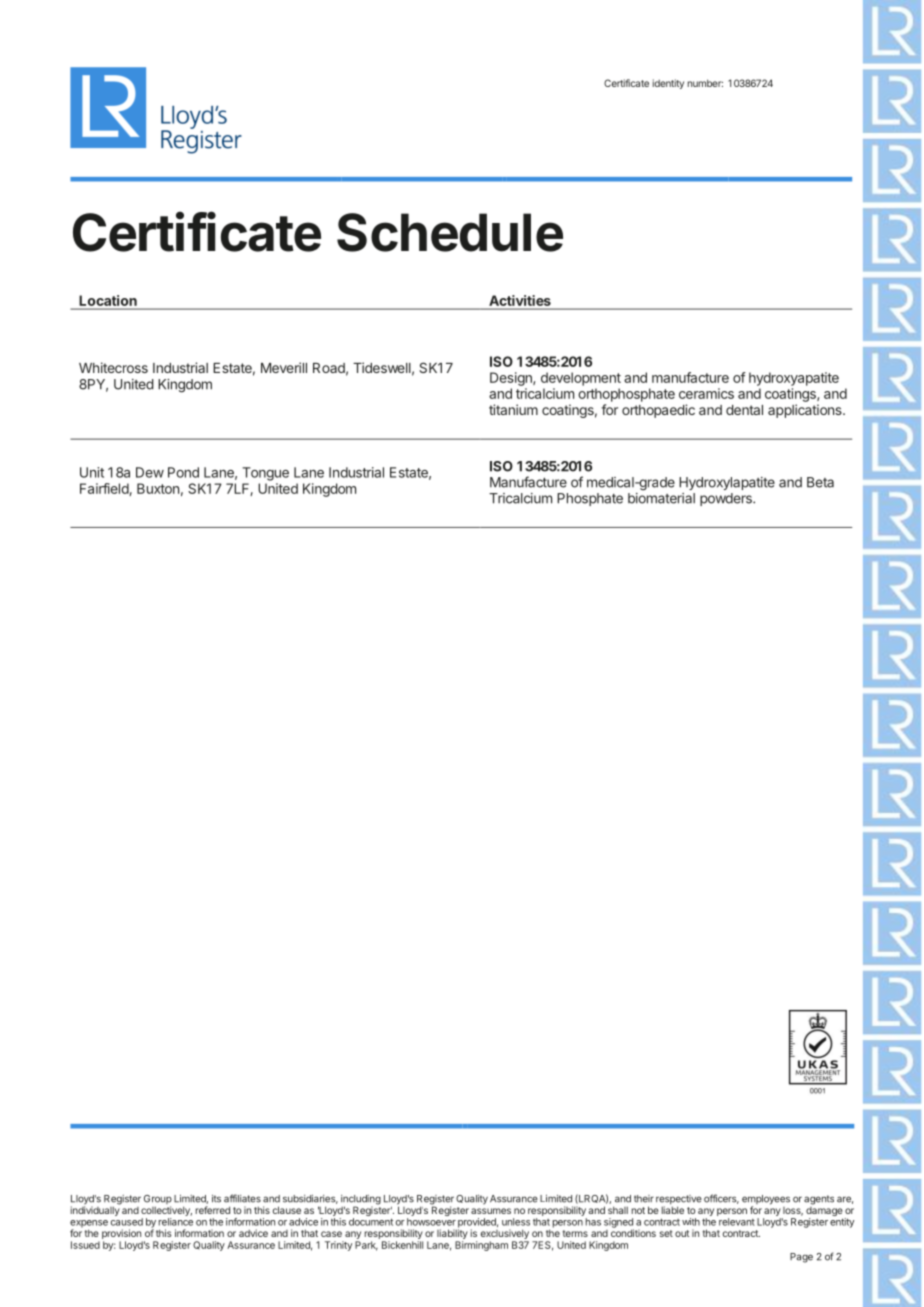 The height and width of the screenshot is (1307, 924). I want to click on Tongue, so click(265, 474).
